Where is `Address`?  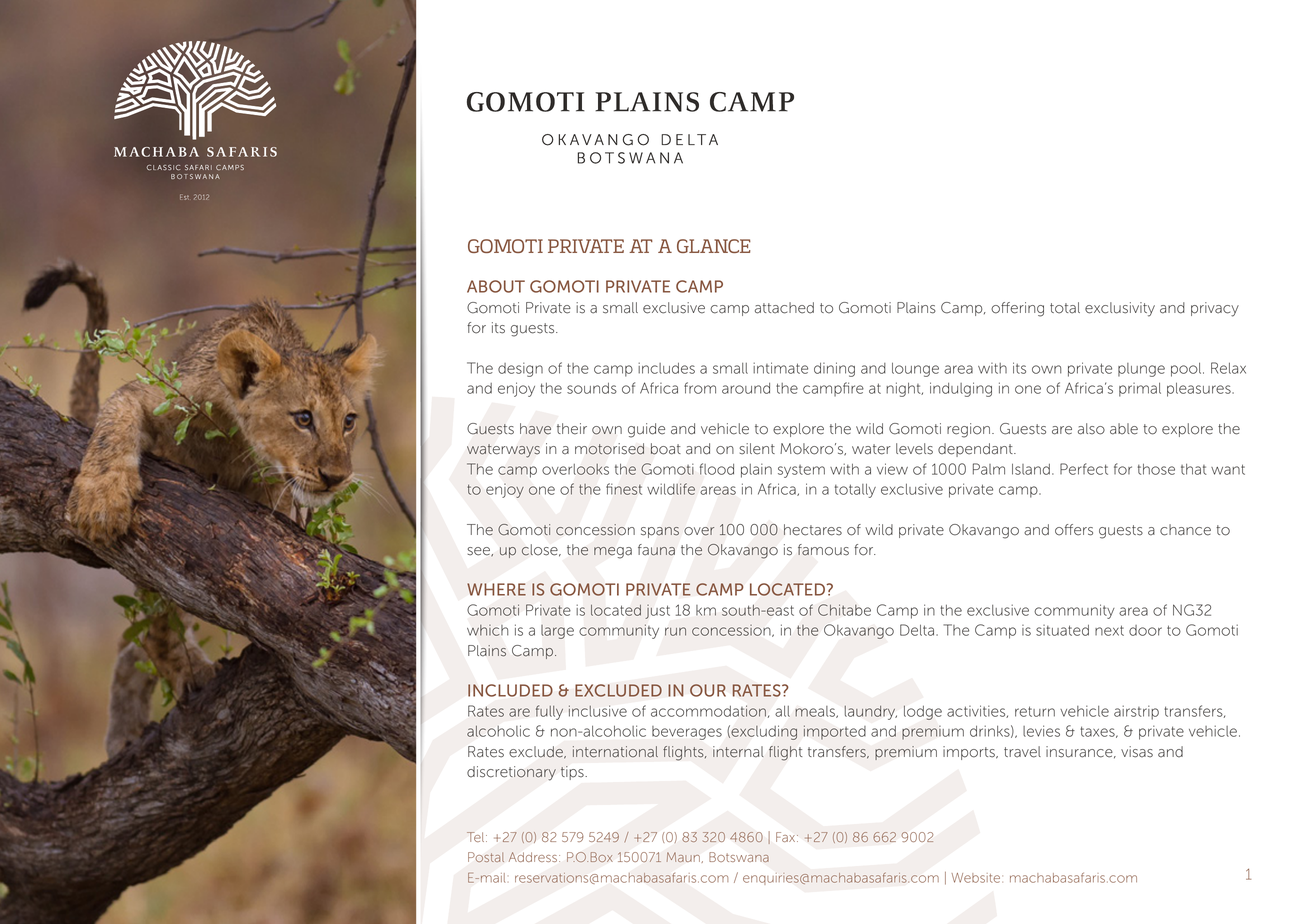
Address is located at coordinates (533, 857).
